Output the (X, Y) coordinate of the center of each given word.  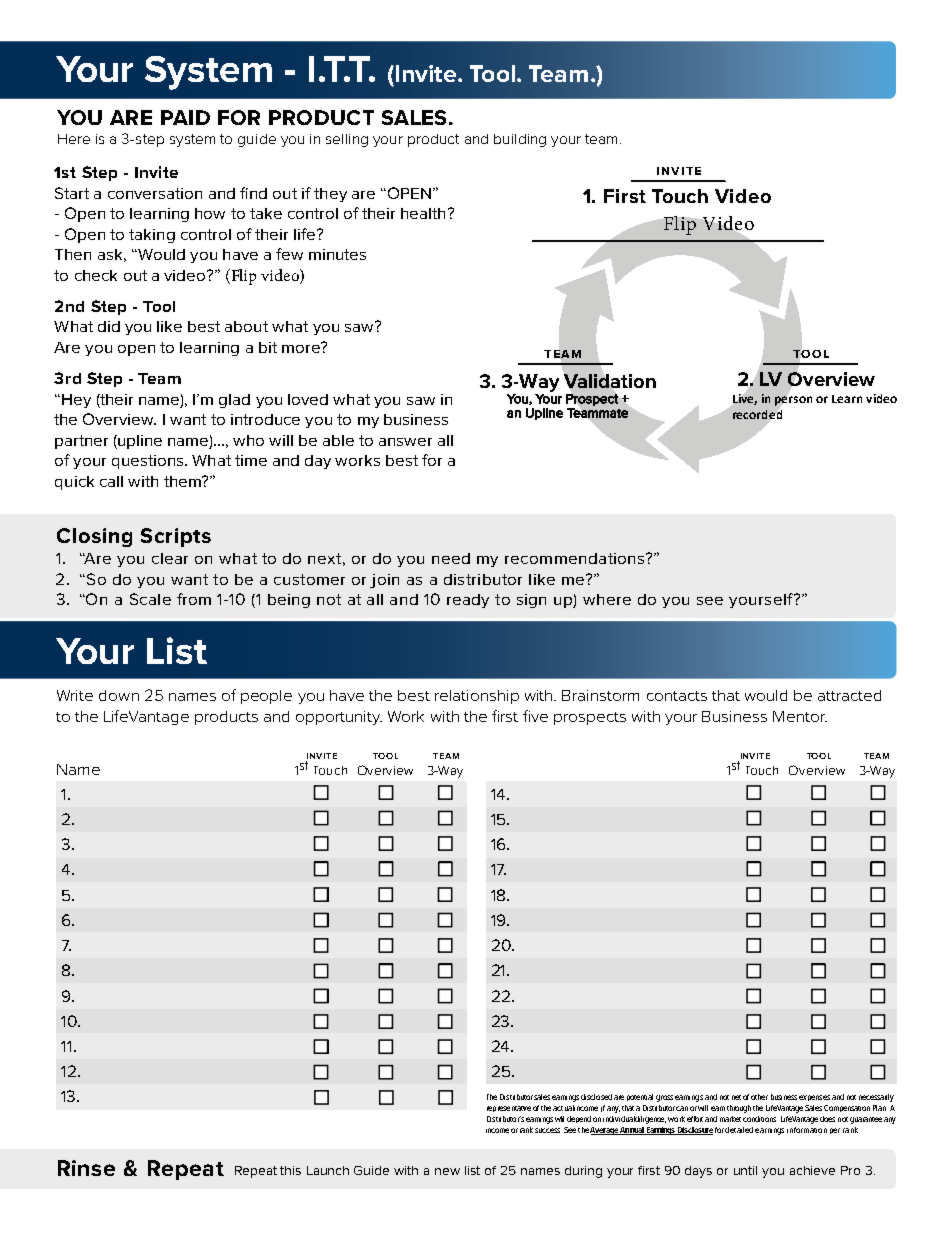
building (520, 140)
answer (405, 442)
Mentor (800, 716)
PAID (185, 117)
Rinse (86, 1168)
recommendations (576, 558)
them (183, 481)
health (423, 213)
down (119, 695)
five (535, 716)
